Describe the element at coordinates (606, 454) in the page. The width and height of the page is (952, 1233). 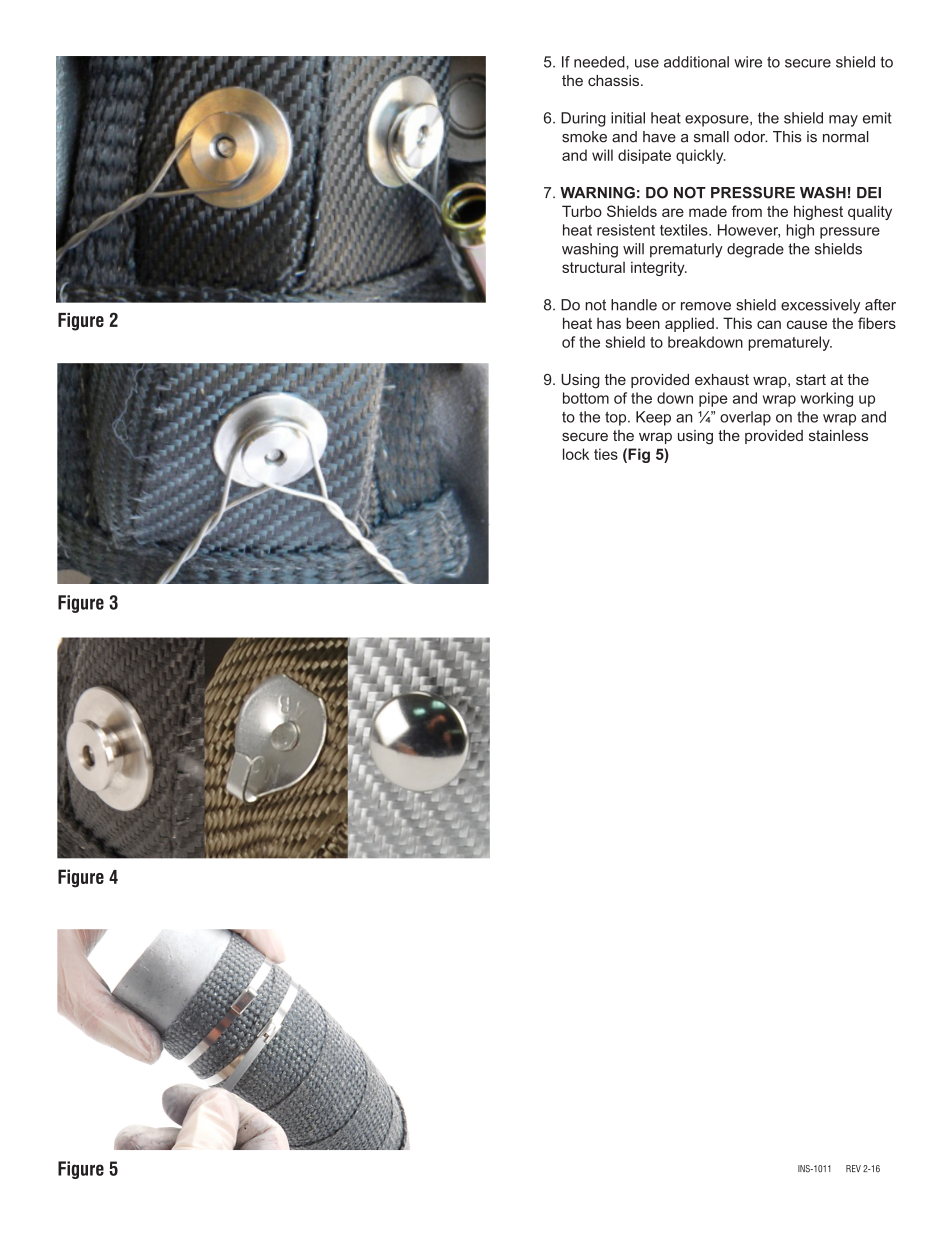
I see `ties` at that location.
